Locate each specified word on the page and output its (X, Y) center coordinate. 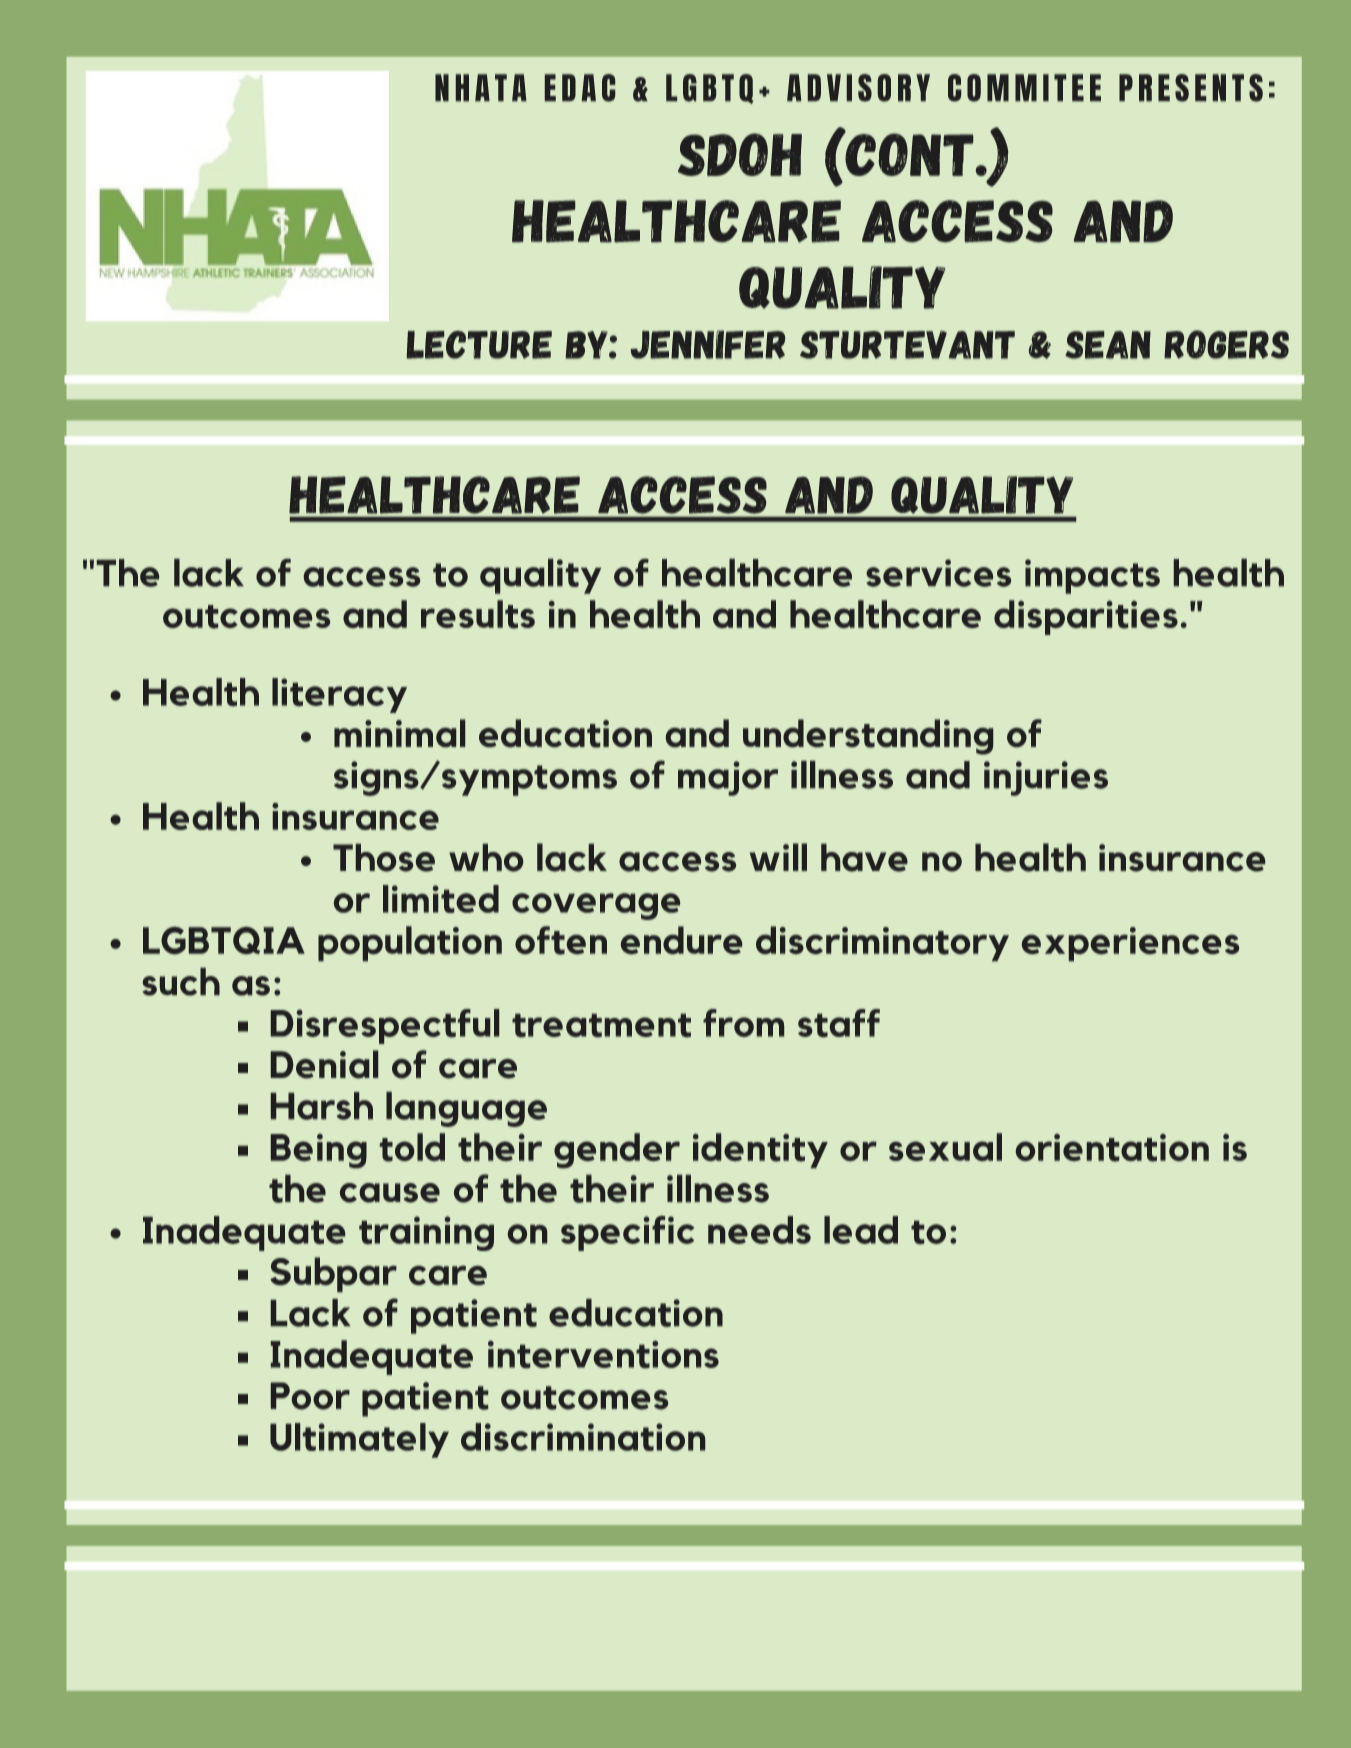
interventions (603, 1354)
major (728, 778)
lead (861, 1230)
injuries (1046, 778)
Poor (310, 1396)
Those (384, 858)
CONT (908, 153)
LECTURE (479, 345)
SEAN (1108, 345)
